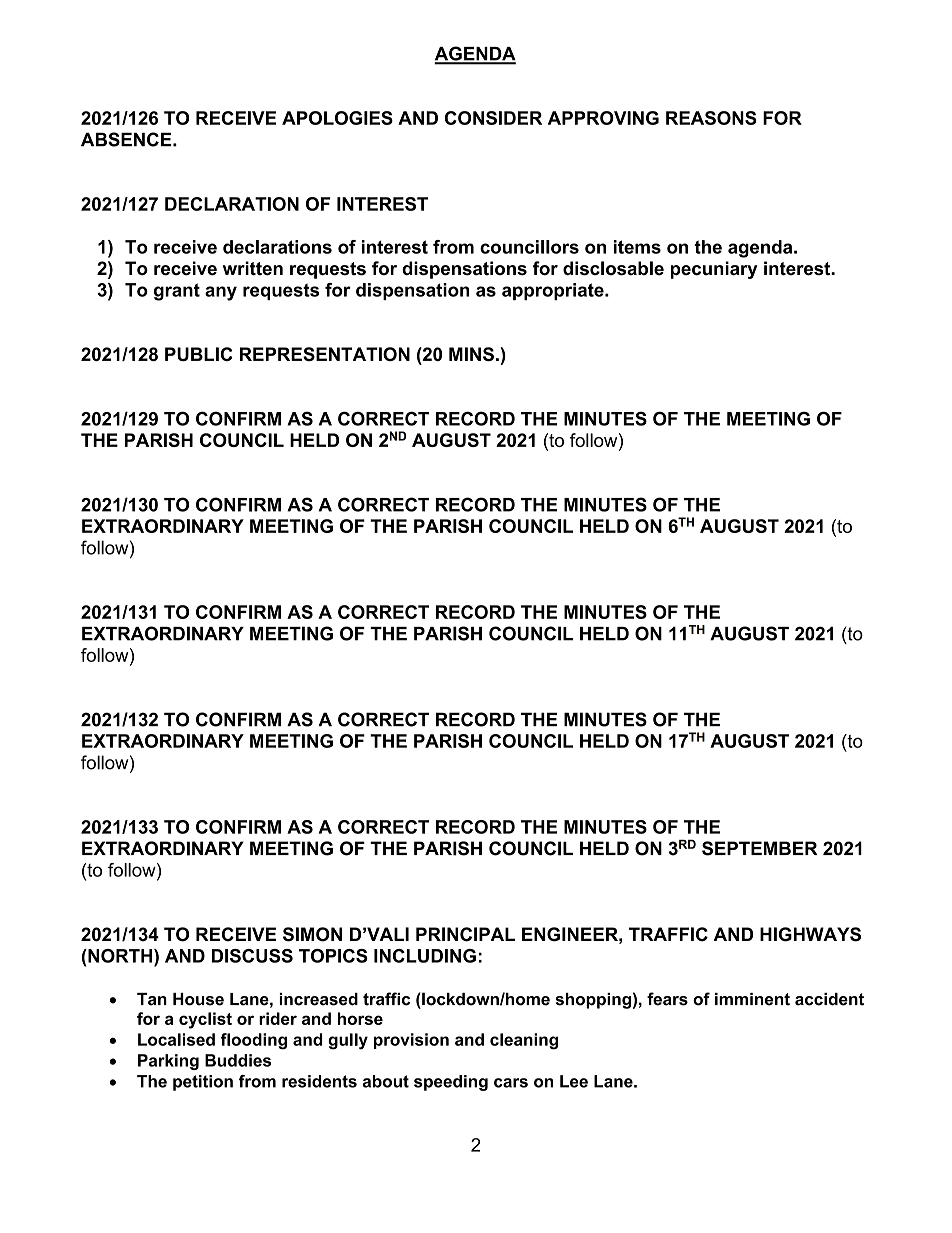 The image size is (952, 1233). What do you see at coordinates (471, 354) in the screenshot?
I see `MINS` at bounding box center [471, 354].
